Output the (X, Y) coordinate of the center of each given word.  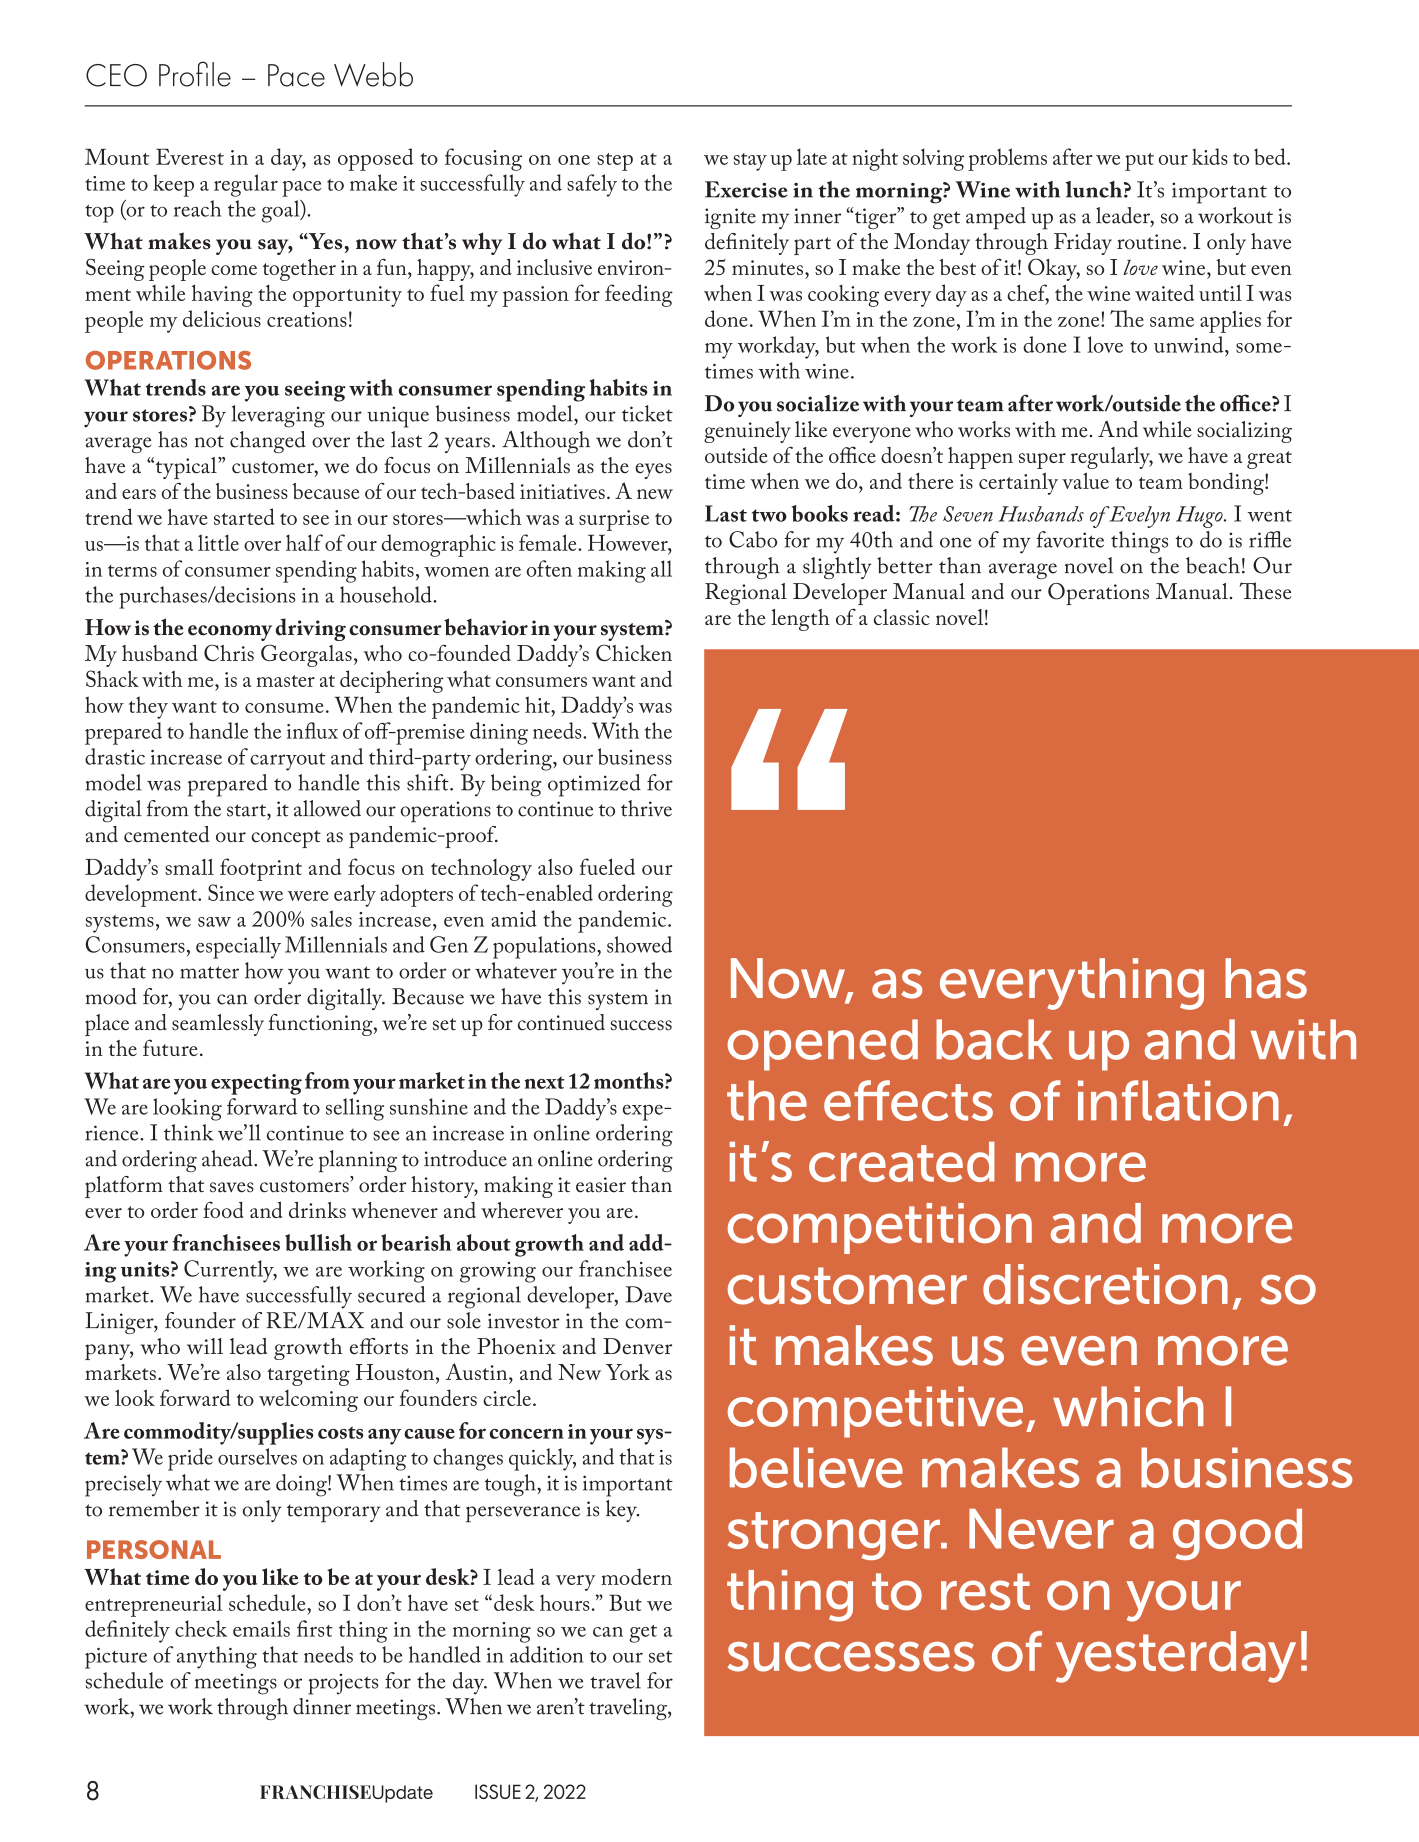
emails (261, 1628)
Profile (195, 74)
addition (546, 1654)
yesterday (1176, 1657)
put (1139, 162)
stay (750, 162)
